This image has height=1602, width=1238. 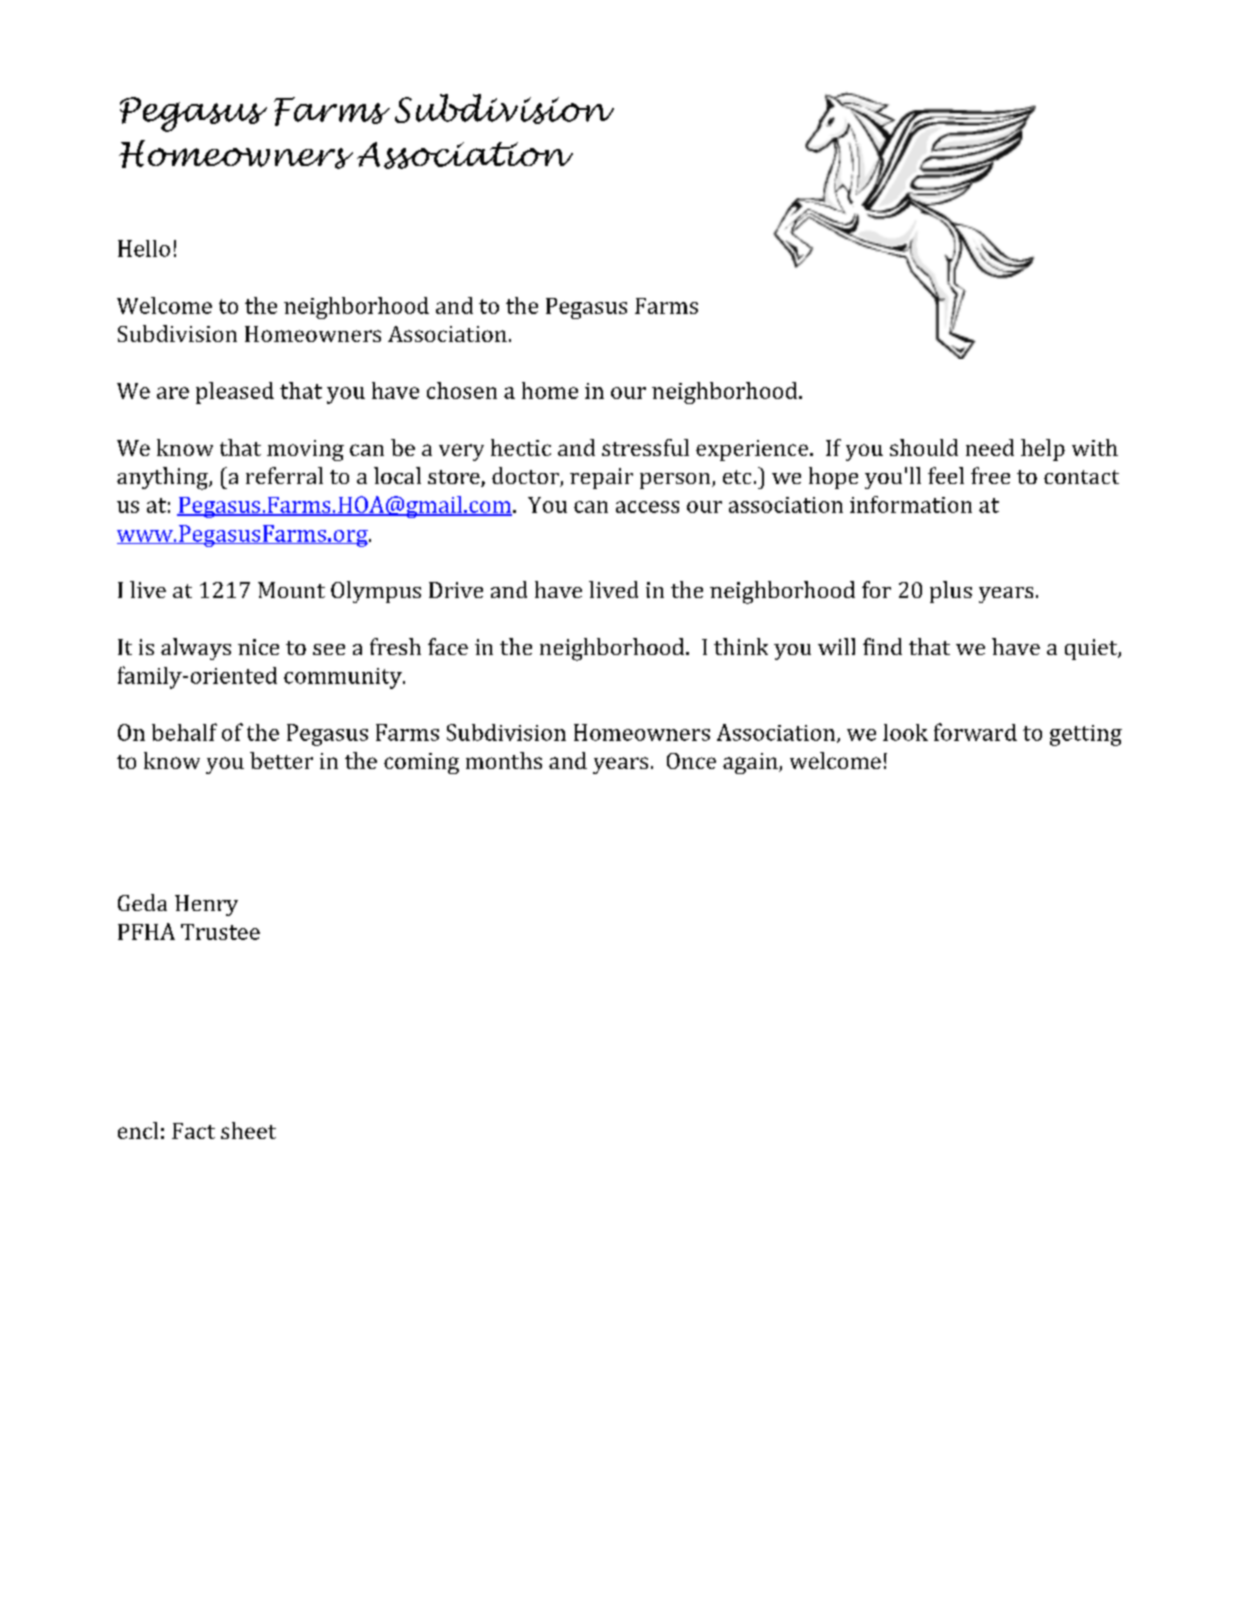 I want to click on repair, so click(x=601, y=478).
